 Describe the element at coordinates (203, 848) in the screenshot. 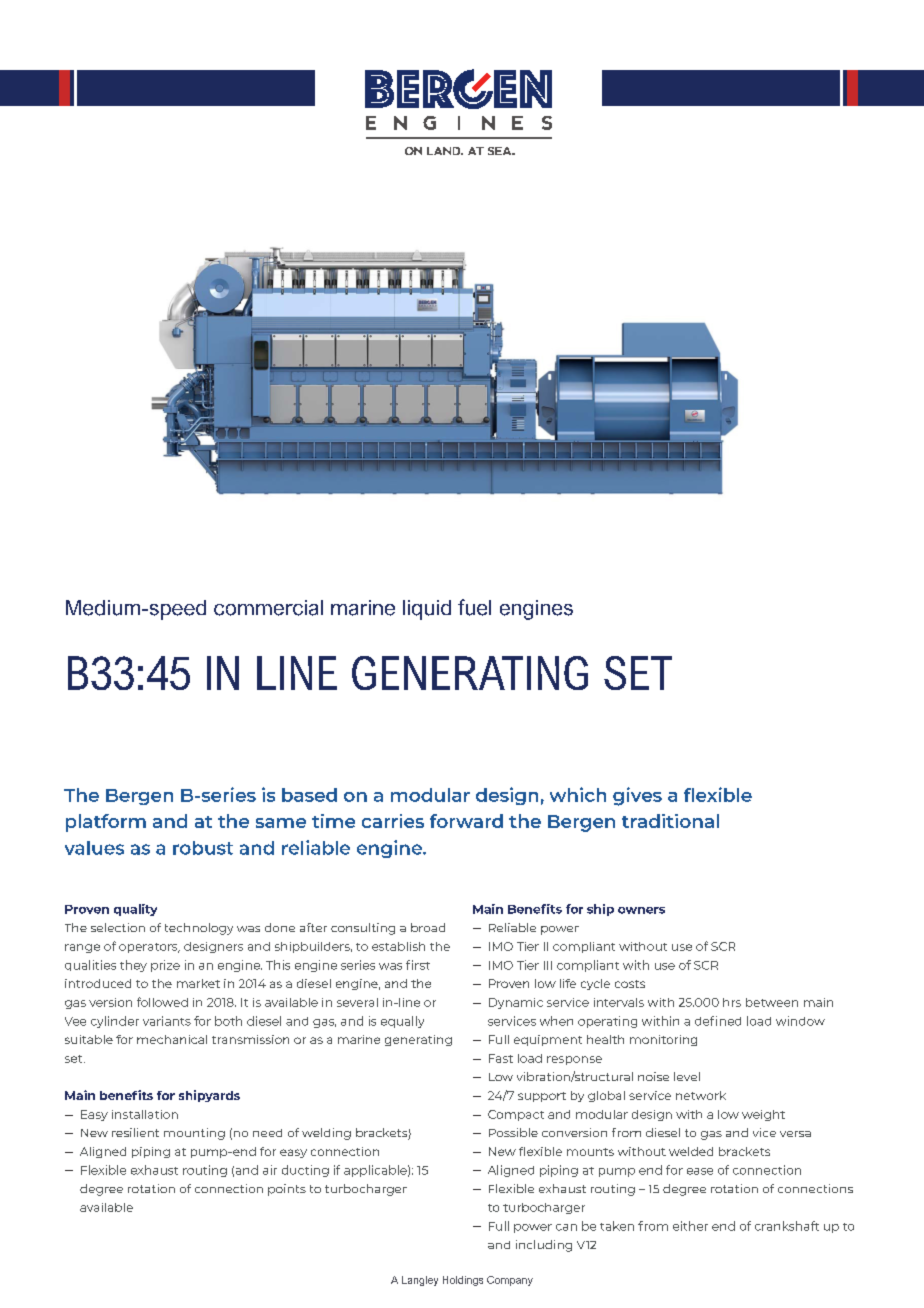

I see `robust` at that location.
